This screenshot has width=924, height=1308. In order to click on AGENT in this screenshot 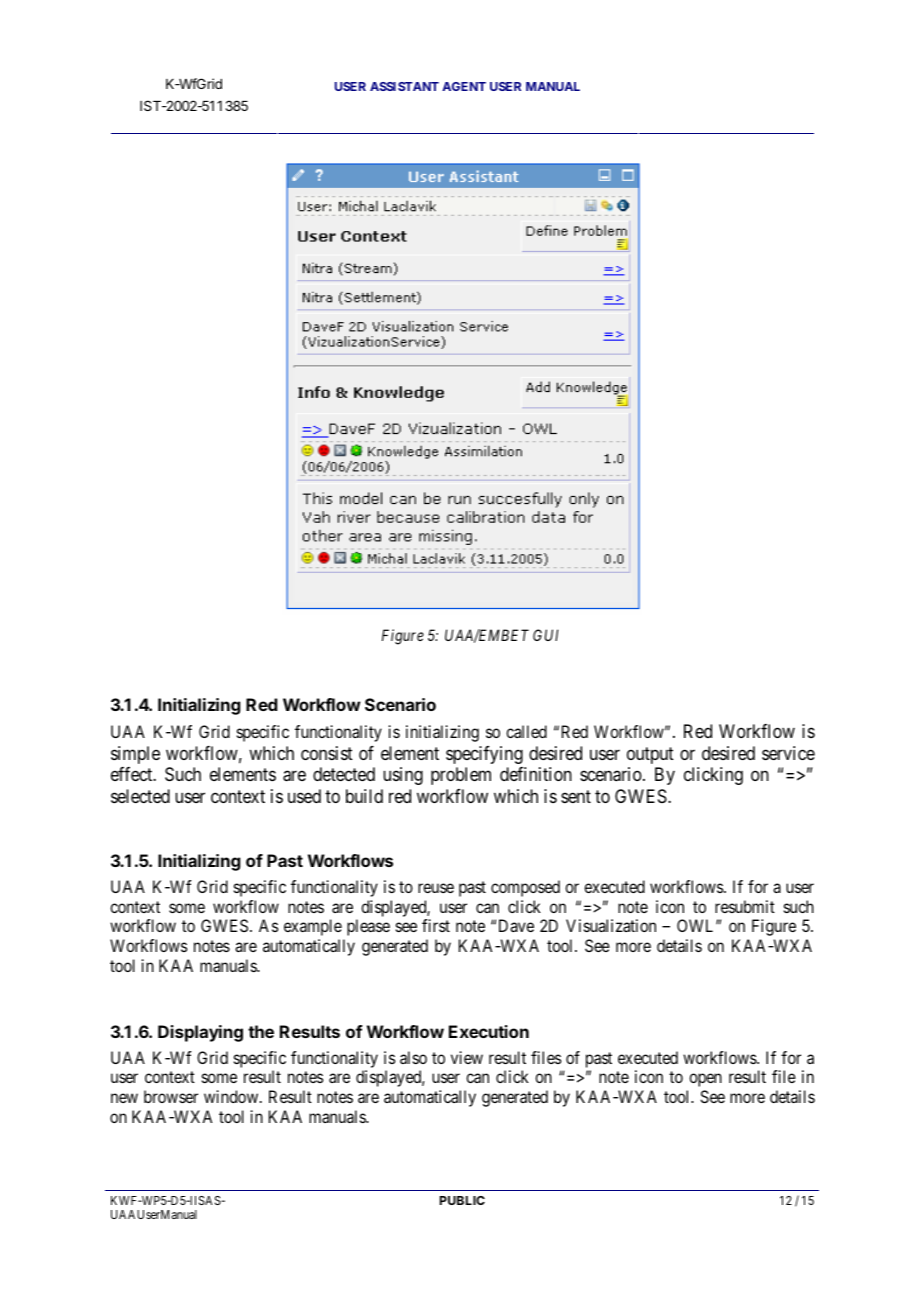, I will do `click(464, 86)`.
